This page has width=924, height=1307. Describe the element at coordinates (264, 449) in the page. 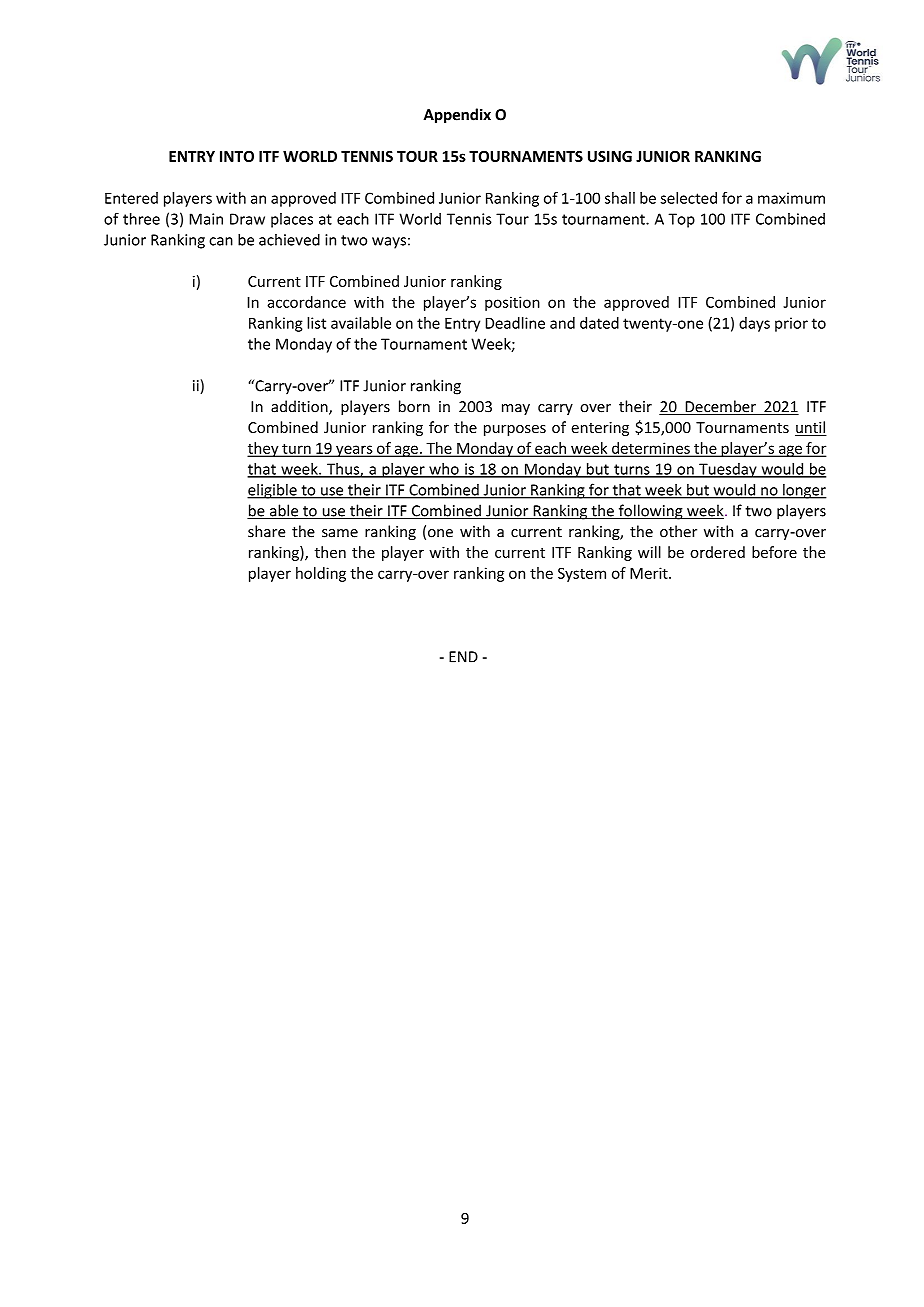

I see `they` at that location.
